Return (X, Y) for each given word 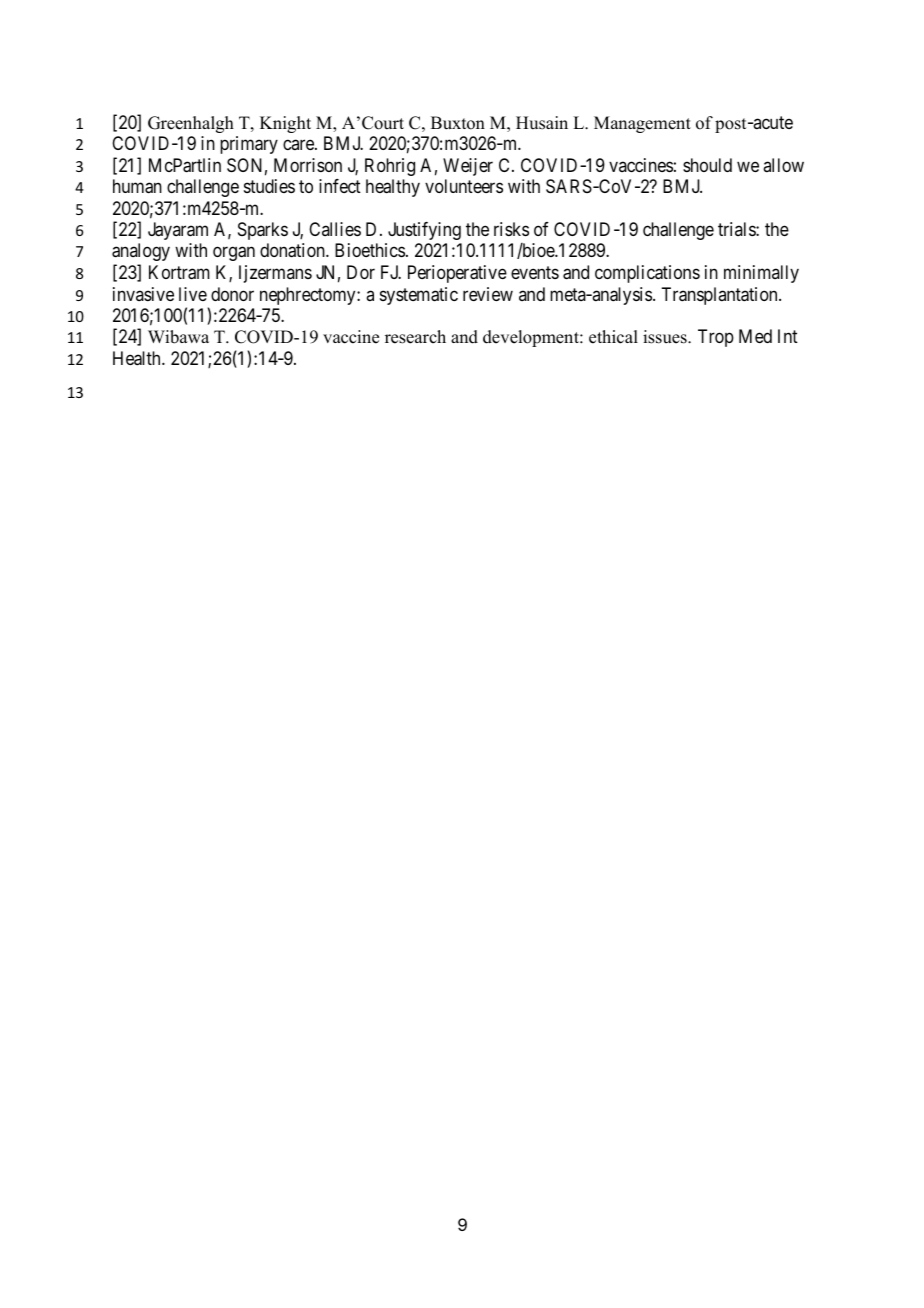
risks (511, 229)
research (415, 337)
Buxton (458, 123)
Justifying (424, 231)
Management (642, 124)
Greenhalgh (191, 124)
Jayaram (178, 231)
